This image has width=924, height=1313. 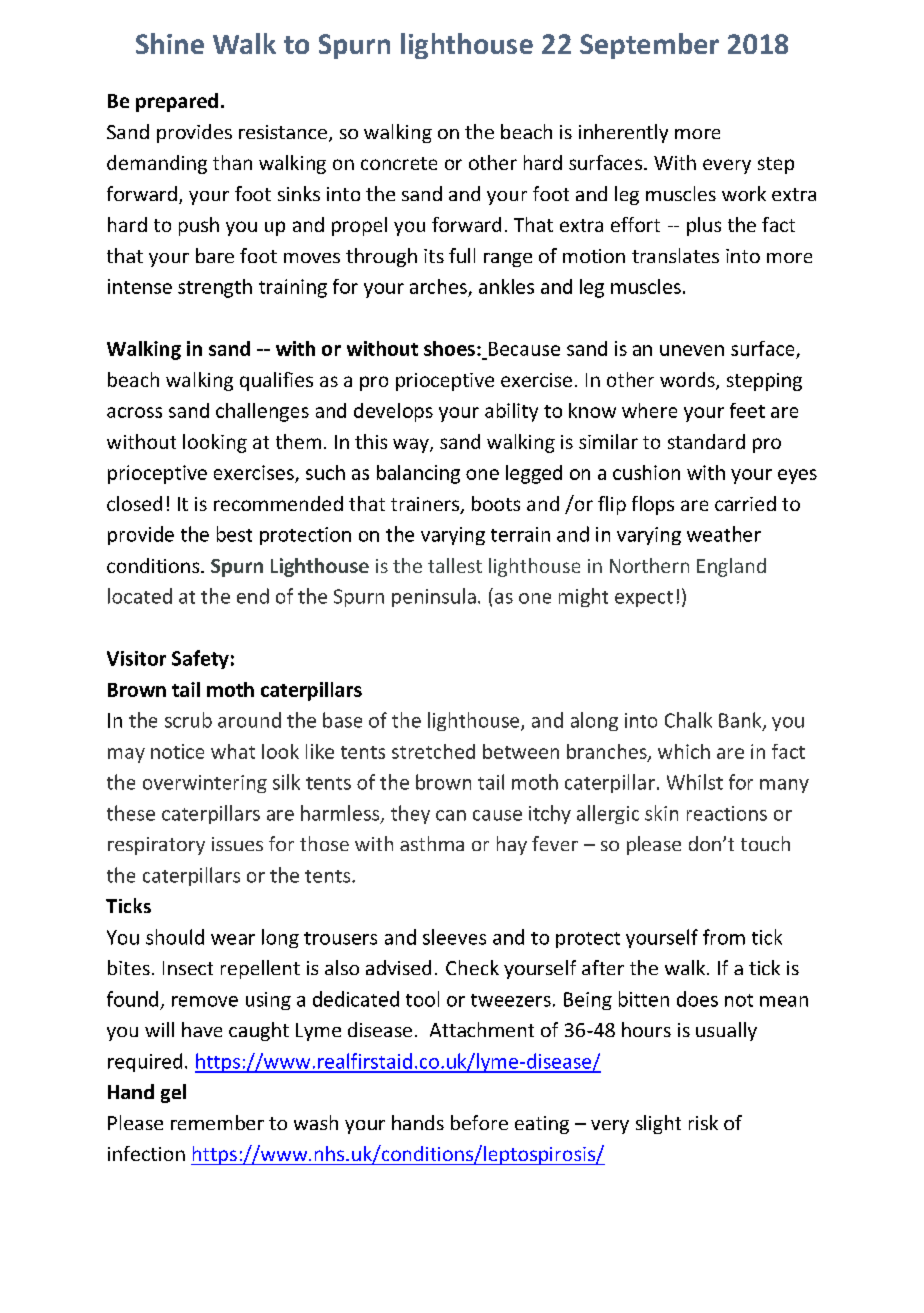 I want to click on peninsula, so click(x=434, y=597).
